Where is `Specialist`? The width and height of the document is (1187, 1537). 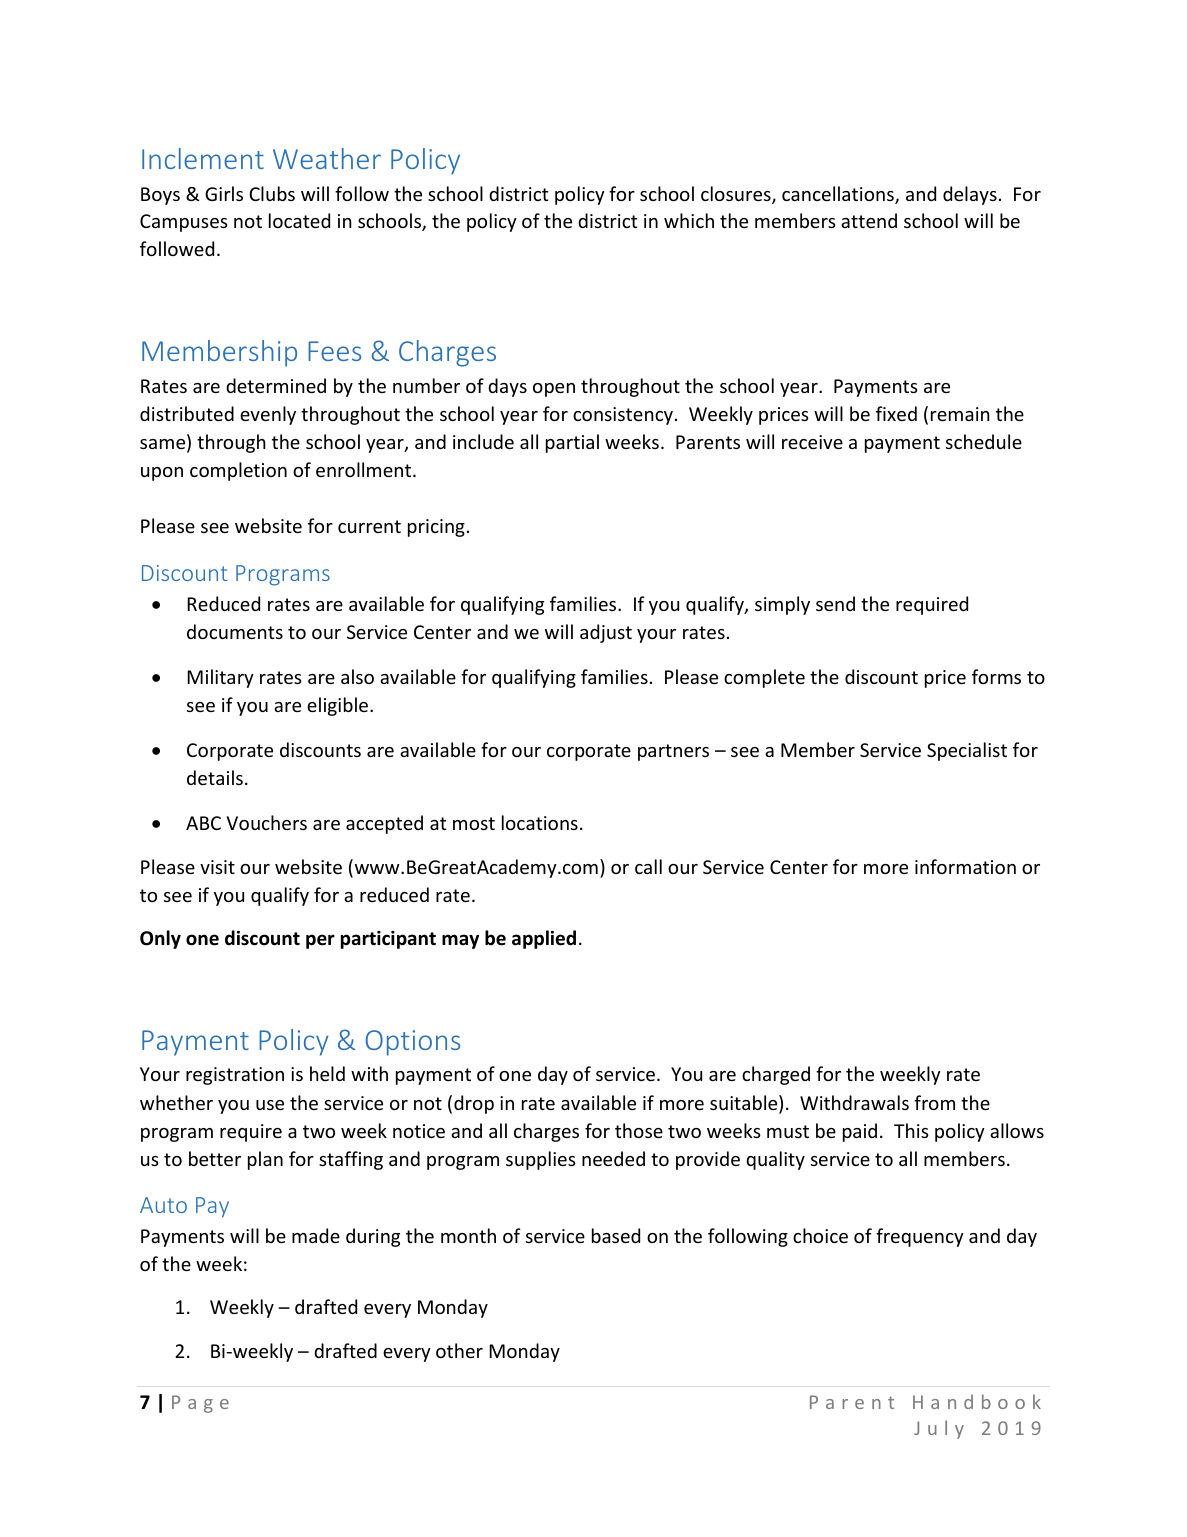 Specialist is located at coordinates (967, 751).
